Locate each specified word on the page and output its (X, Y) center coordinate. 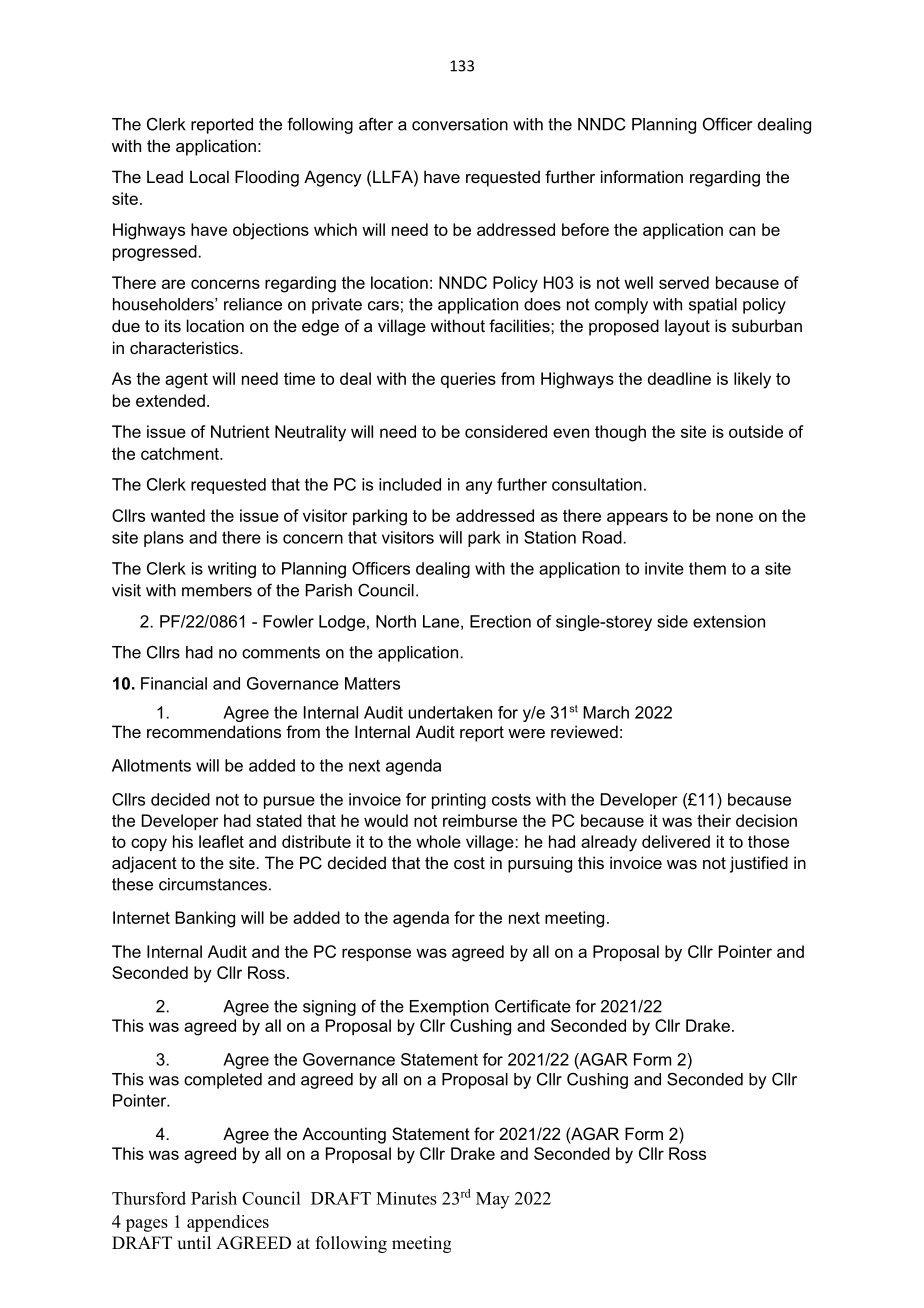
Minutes (406, 1198)
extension (729, 621)
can (742, 231)
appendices (228, 1223)
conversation (460, 124)
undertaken (450, 712)
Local (209, 176)
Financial (174, 683)
